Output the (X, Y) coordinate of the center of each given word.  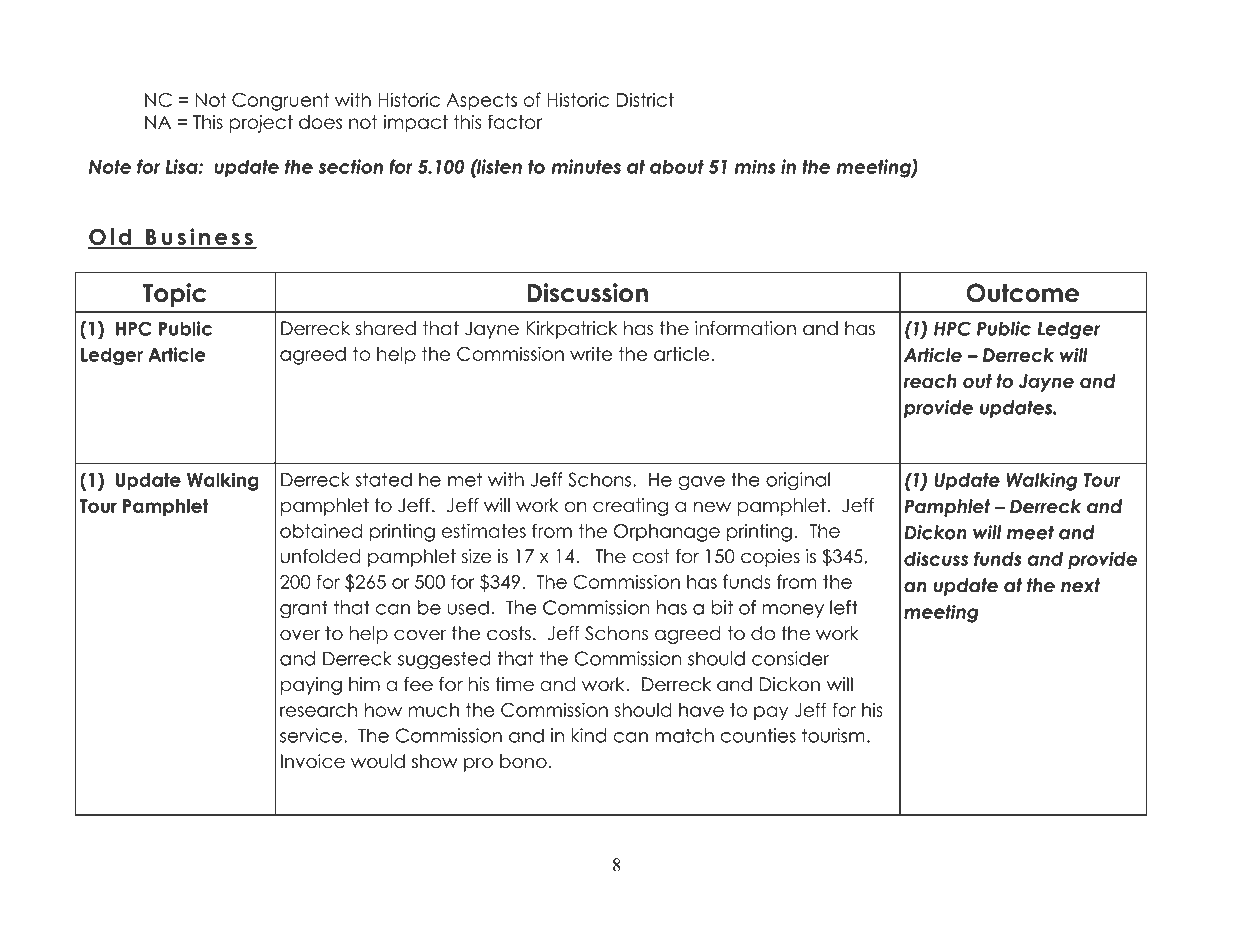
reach (930, 381)
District (645, 99)
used (468, 607)
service (312, 735)
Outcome (1022, 293)
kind (588, 735)
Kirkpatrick (571, 330)
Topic (174, 295)
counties (758, 735)
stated (383, 479)
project (261, 124)
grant (304, 609)
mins (755, 166)
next (1080, 585)
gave (701, 483)
